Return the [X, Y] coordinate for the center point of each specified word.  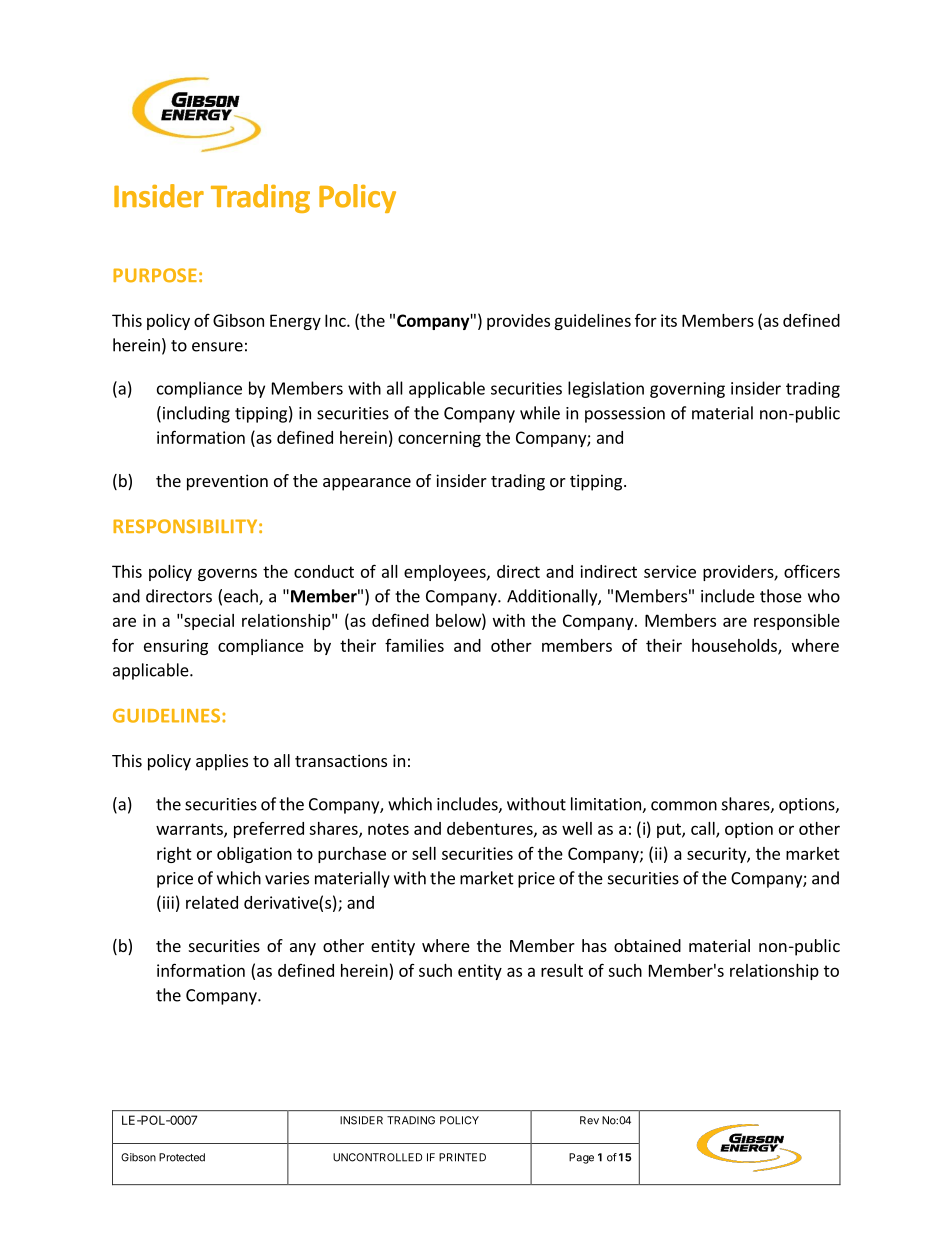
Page [581, 1158]
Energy [295, 322]
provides [518, 322]
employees [446, 573]
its [669, 320]
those [781, 596]
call [704, 829]
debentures [491, 829]
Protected [182, 1157]
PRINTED [462, 1157]
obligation [254, 855]
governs [227, 574]
